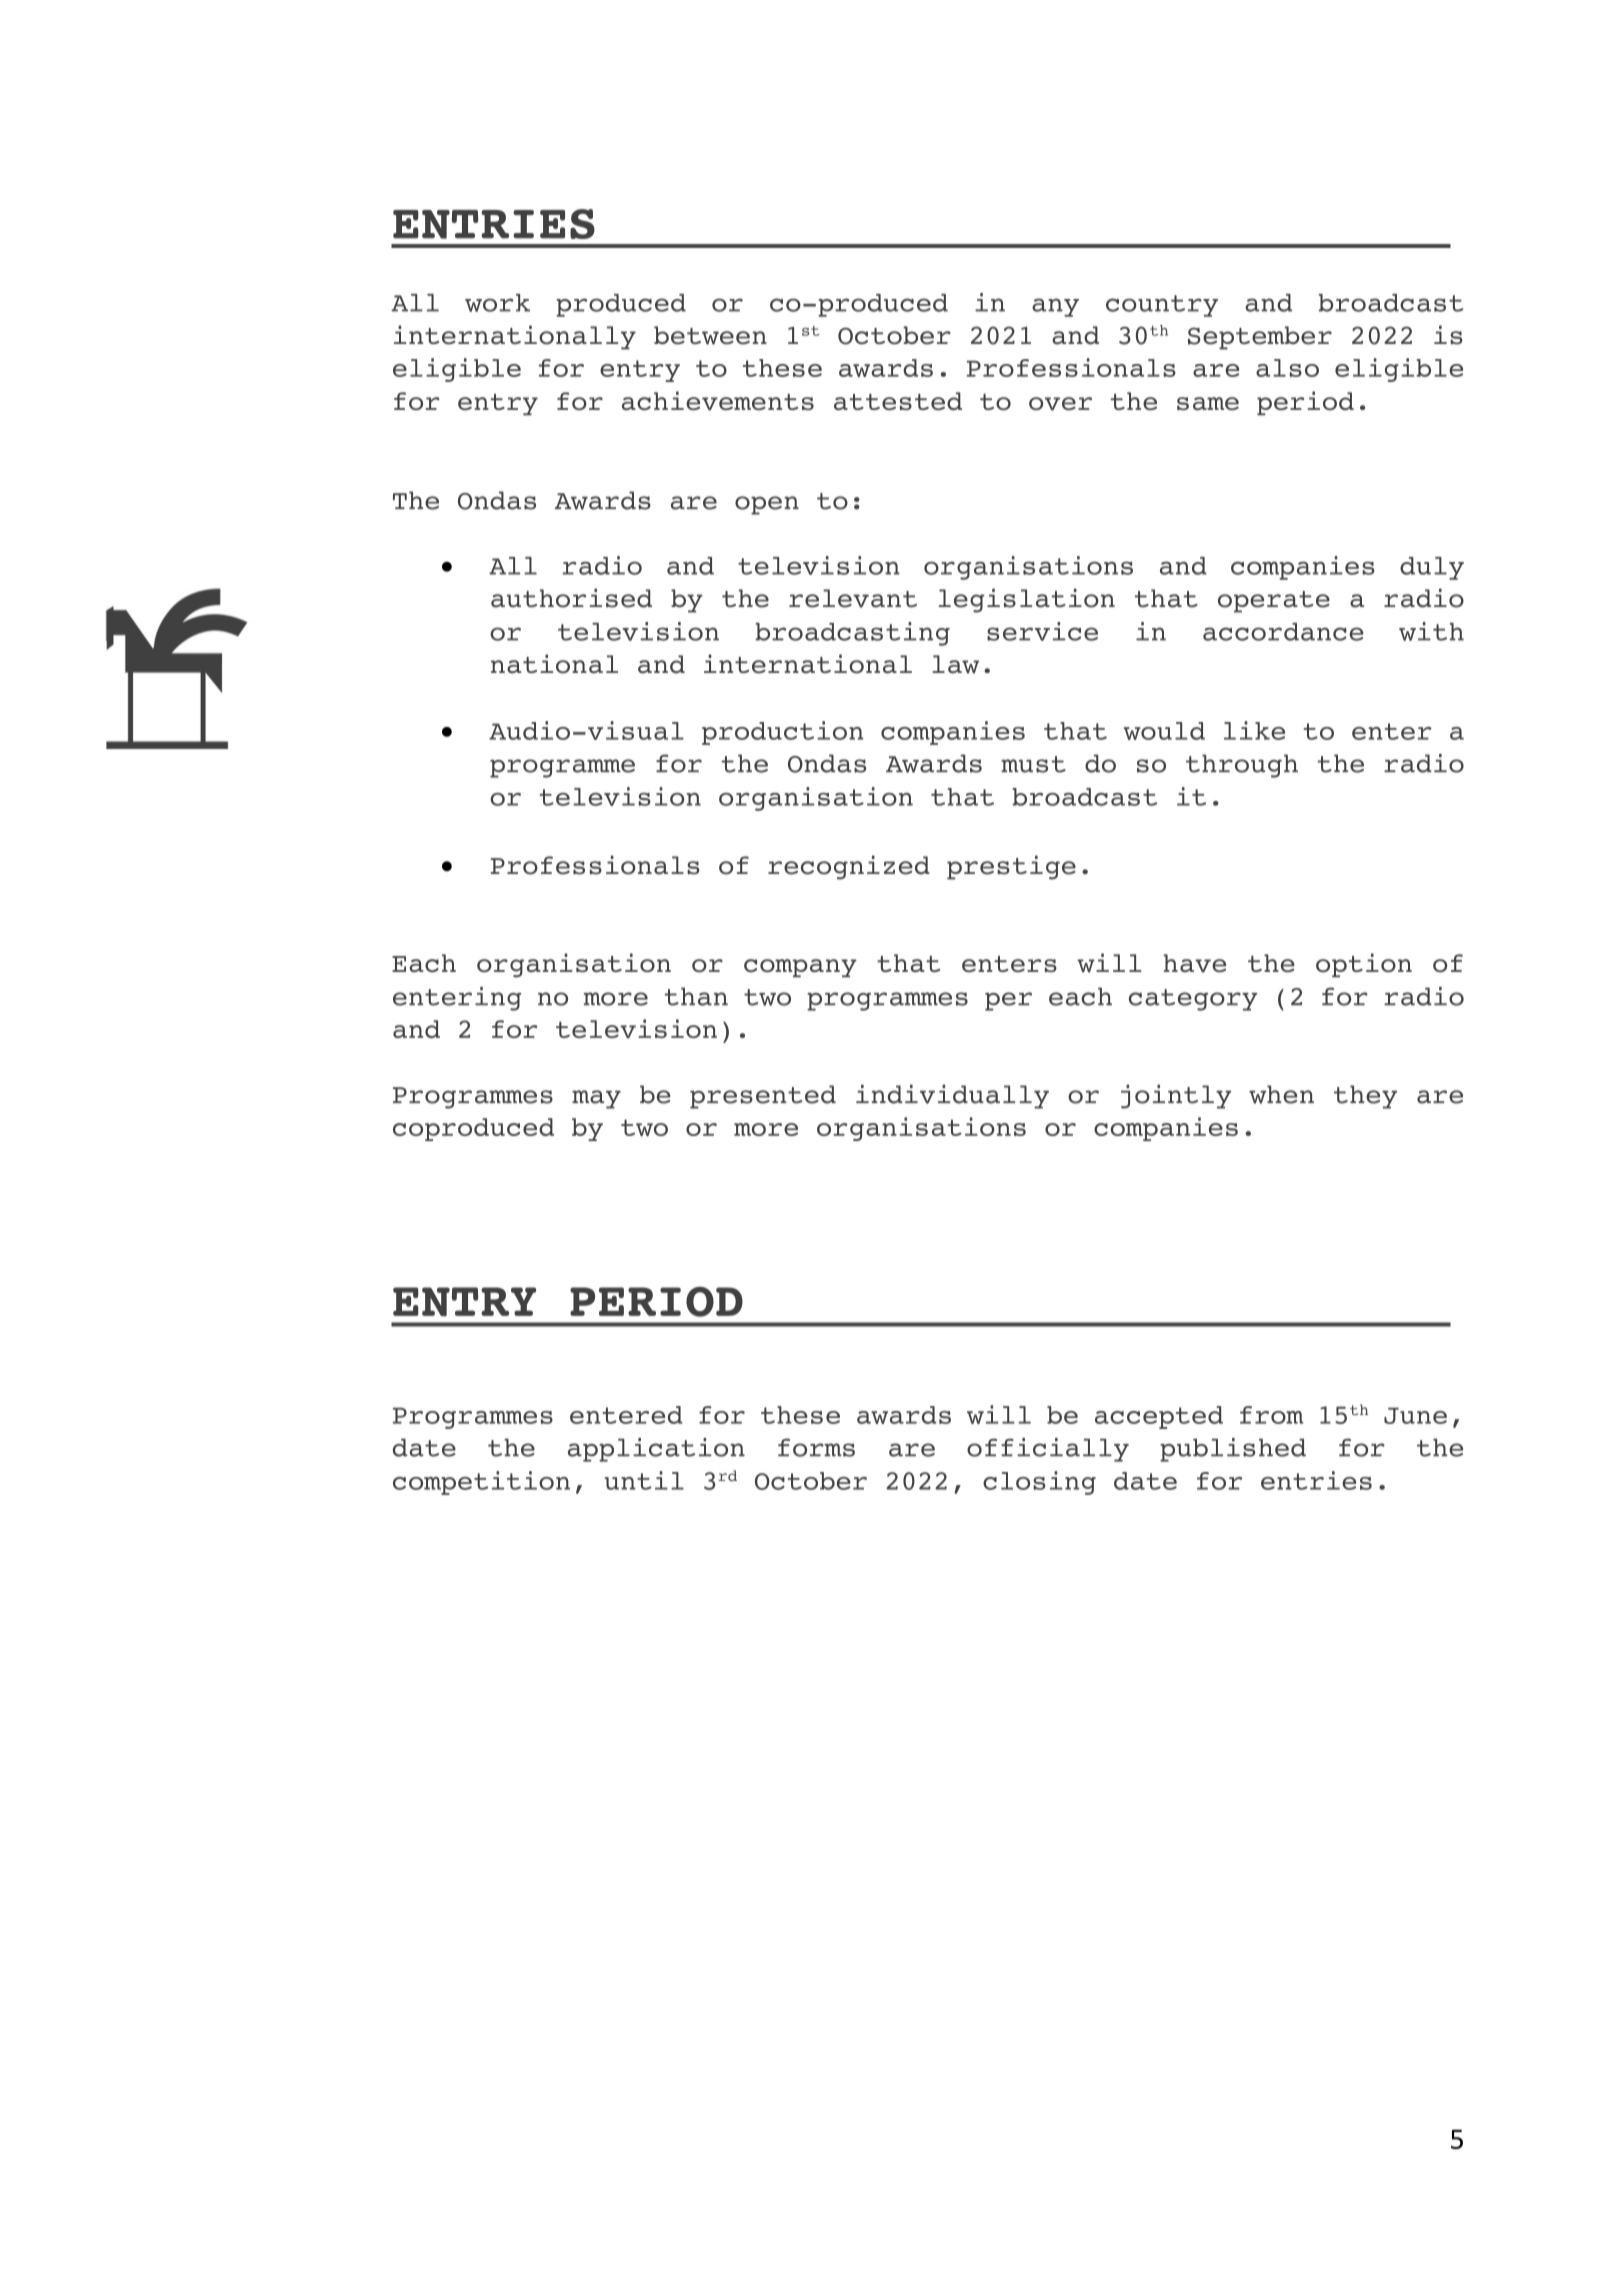 This screenshot has width=1618, height=2290. What do you see at coordinates (1011, 867) in the screenshot?
I see `prestige` at bounding box center [1011, 867].
